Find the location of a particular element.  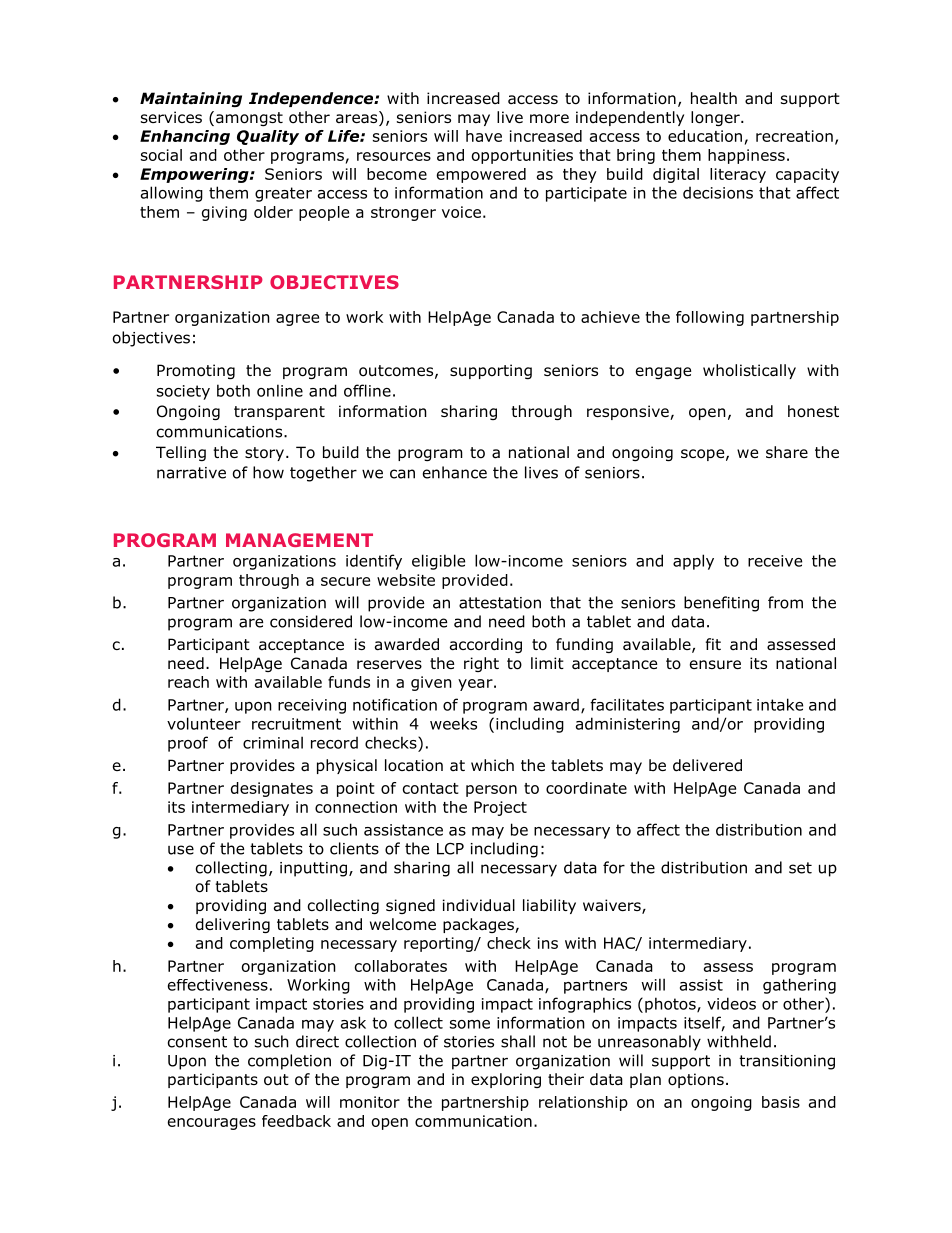

have is located at coordinates (484, 136).
